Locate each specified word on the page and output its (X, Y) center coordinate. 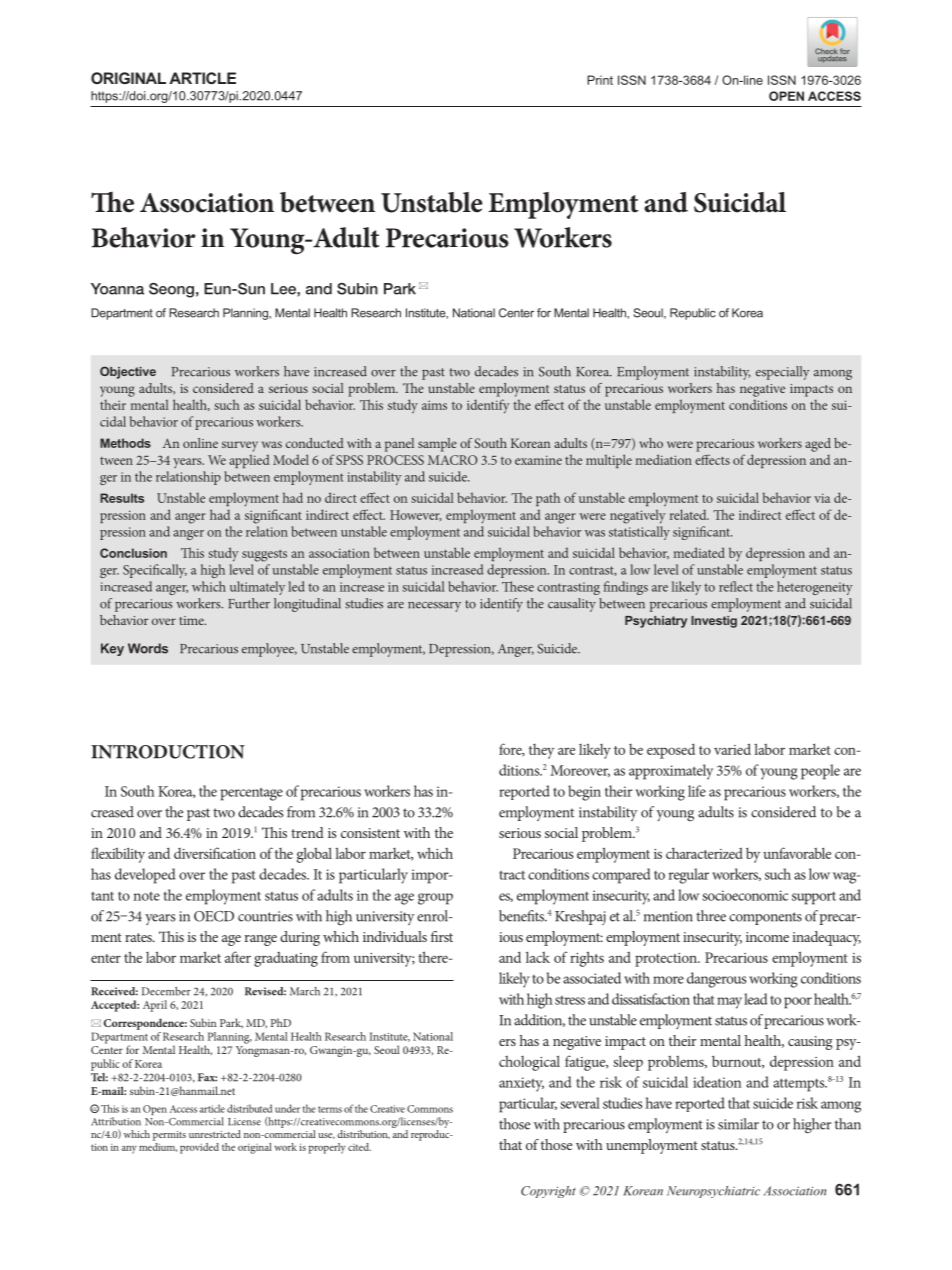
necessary (434, 607)
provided (199, 1148)
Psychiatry (656, 622)
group (435, 899)
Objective (128, 372)
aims (434, 405)
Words (148, 648)
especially (783, 373)
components (765, 918)
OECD (214, 916)
